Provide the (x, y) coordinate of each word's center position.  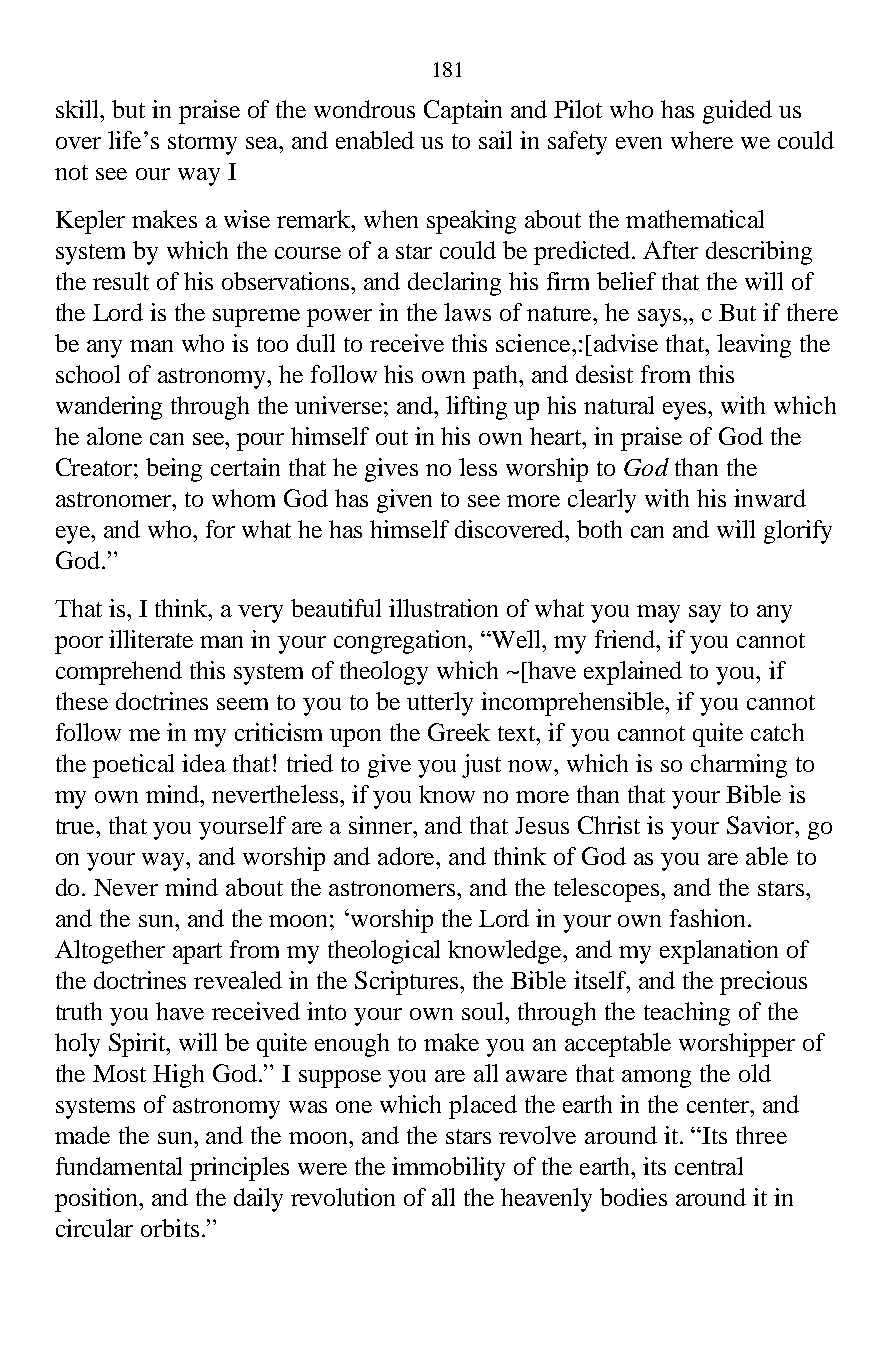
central (709, 1166)
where (702, 140)
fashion (707, 918)
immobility (448, 1169)
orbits (170, 1228)
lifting (476, 408)
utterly (440, 704)
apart (197, 953)
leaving (754, 346)
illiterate (151, 639)
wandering (109, 408)
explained (633, 673)
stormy (202, 144)
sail (495, 140)
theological (384, 952)
